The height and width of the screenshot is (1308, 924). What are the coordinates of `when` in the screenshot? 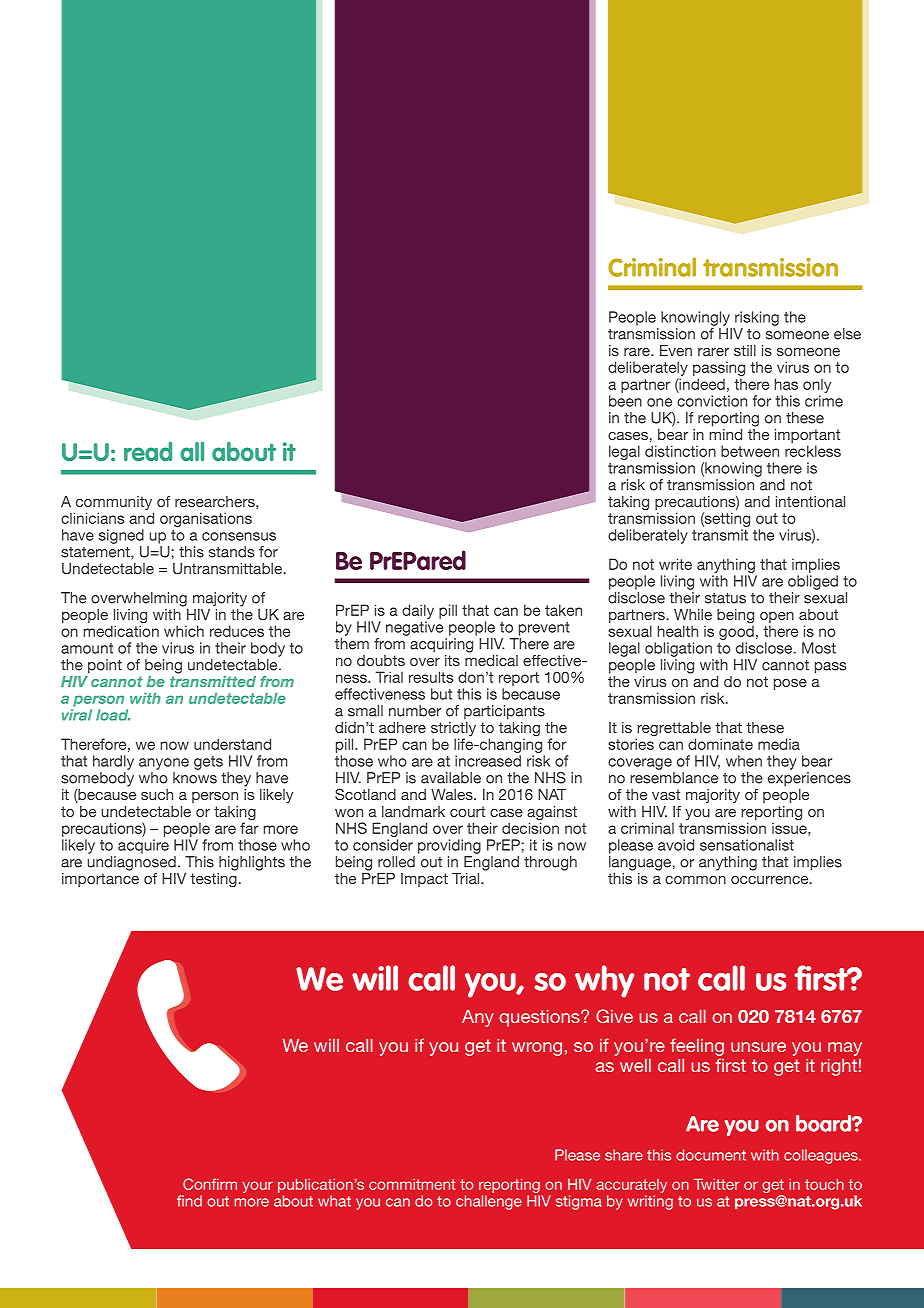 It's located at (744, 761).
